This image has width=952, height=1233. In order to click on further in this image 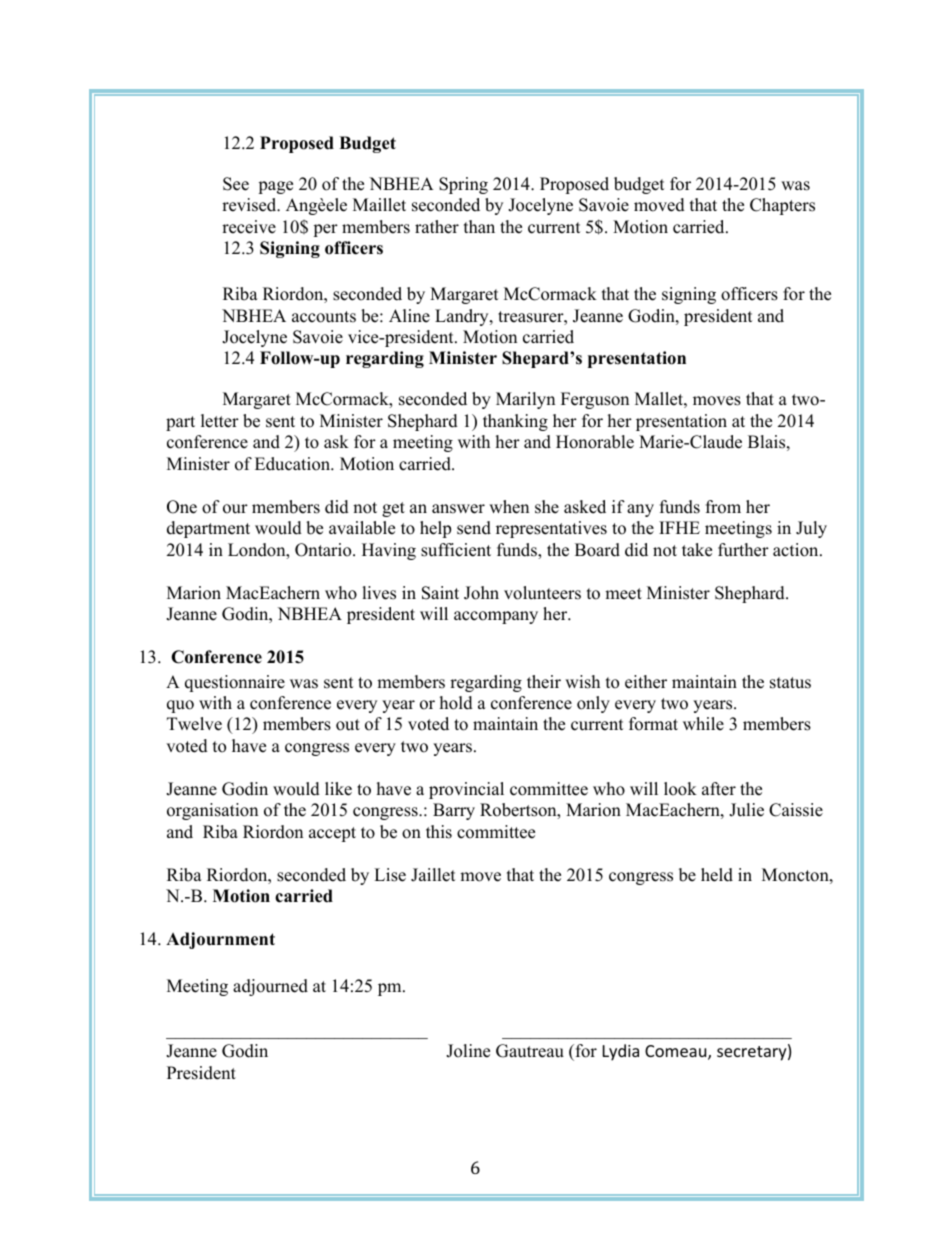, I will do `click(743, 550)`.
